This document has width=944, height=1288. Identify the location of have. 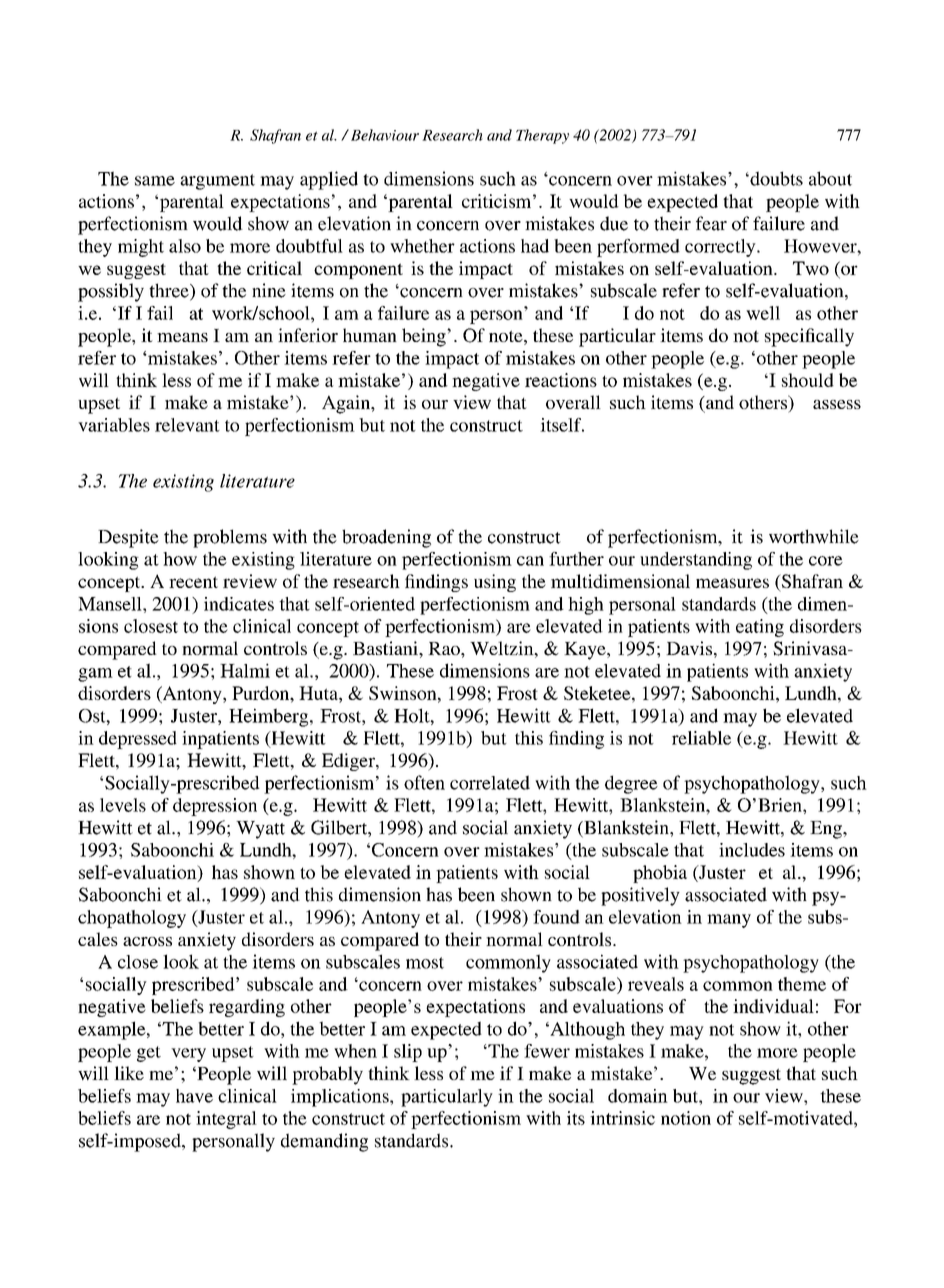
(194, 1096).
